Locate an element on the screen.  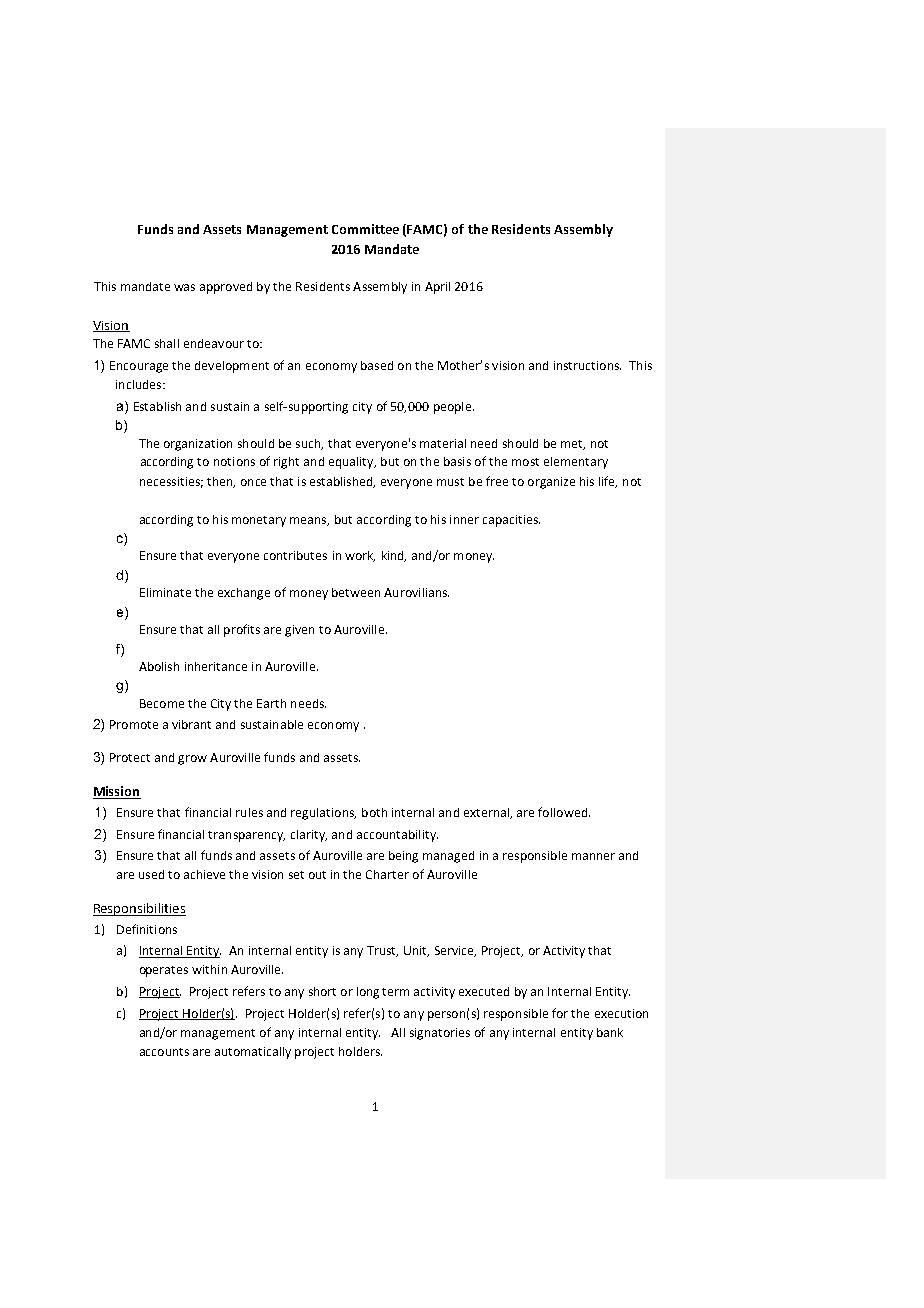
April is located at coordinates (437, 288).
